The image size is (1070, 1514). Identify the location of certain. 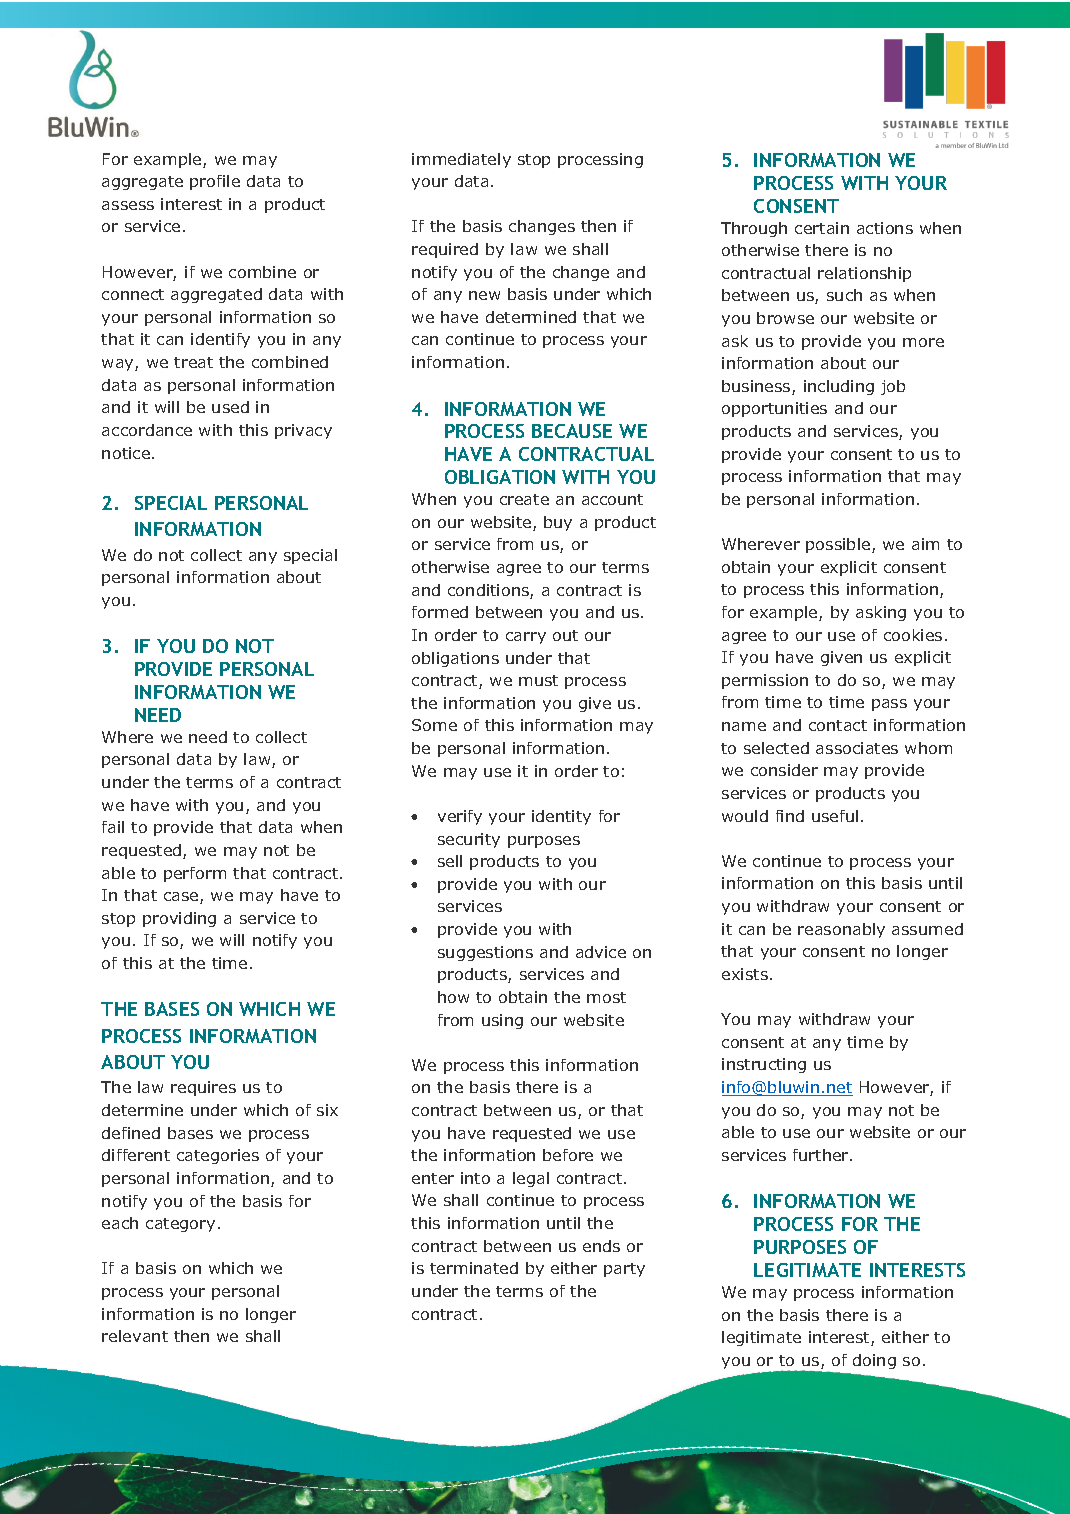
(822, 228).
